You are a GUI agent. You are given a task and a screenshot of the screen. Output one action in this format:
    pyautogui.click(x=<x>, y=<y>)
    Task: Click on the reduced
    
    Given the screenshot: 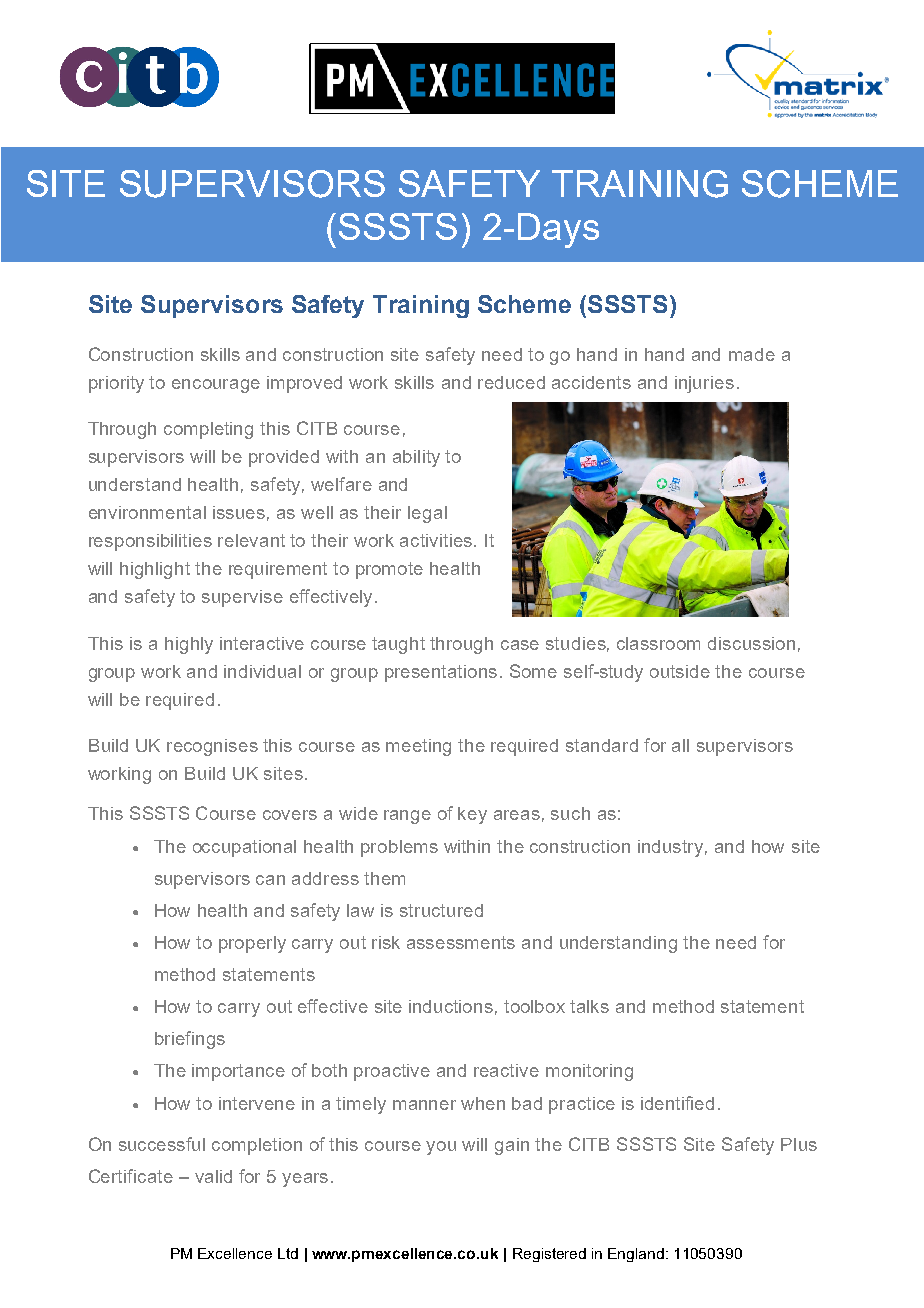 What is the action you would take?
    pyautogui.click(x=511, y=382)
